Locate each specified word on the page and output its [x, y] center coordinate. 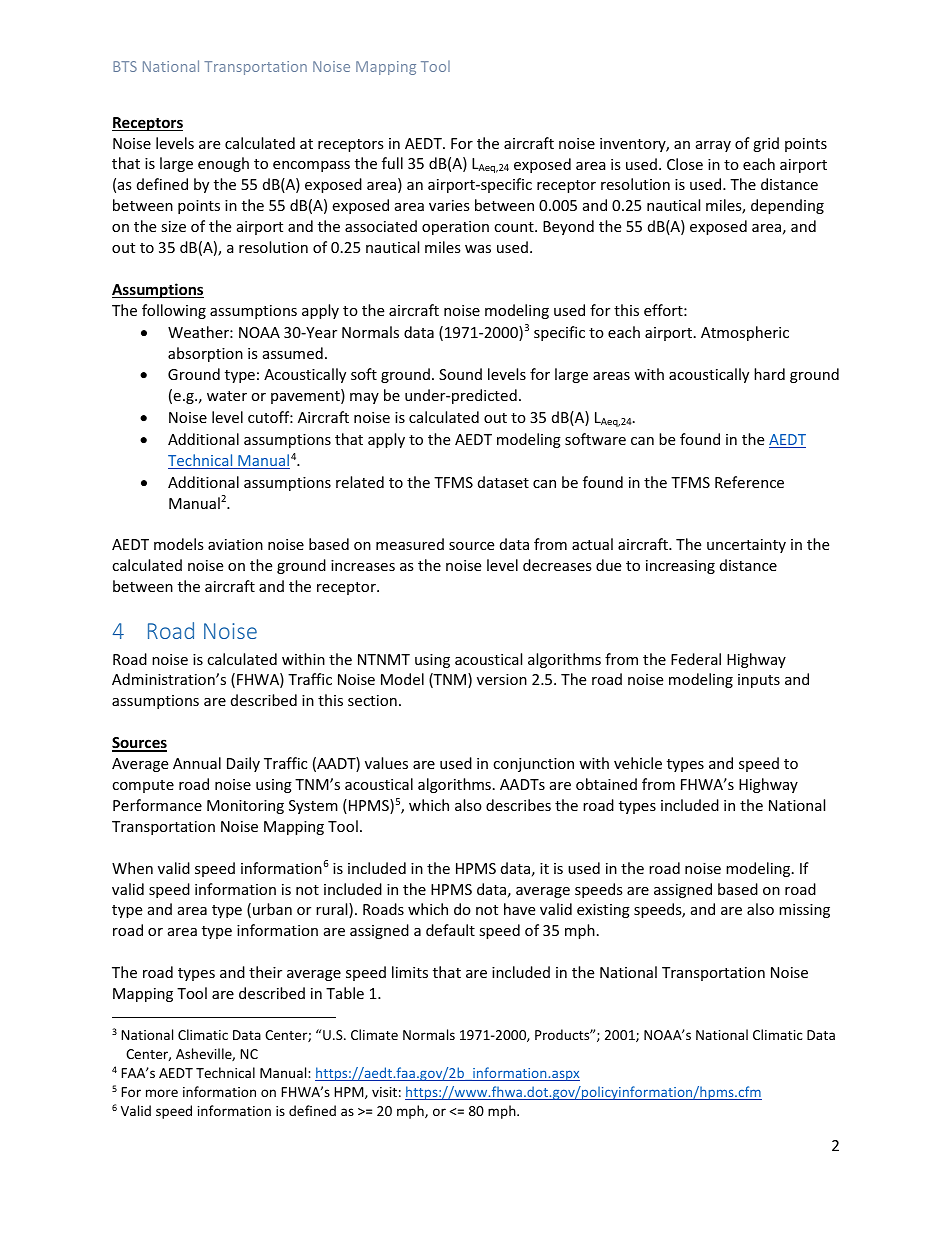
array [713, 146]
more [162, 1093]
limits [410, 972]
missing [804, 911]
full [392, 163]
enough [223, 164]
